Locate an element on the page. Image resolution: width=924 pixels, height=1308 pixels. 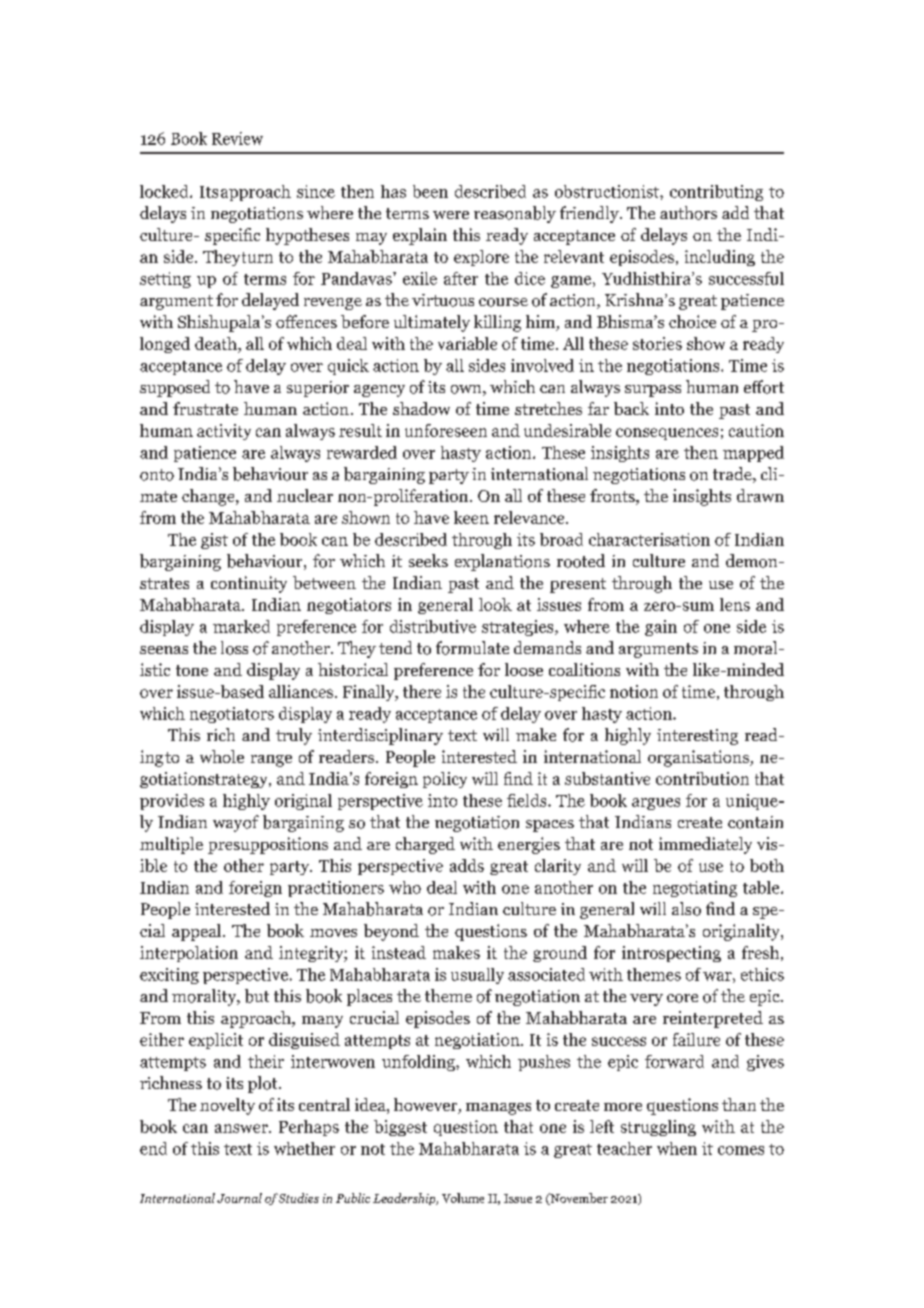
interpolation is located at coordinates (189, 954).
